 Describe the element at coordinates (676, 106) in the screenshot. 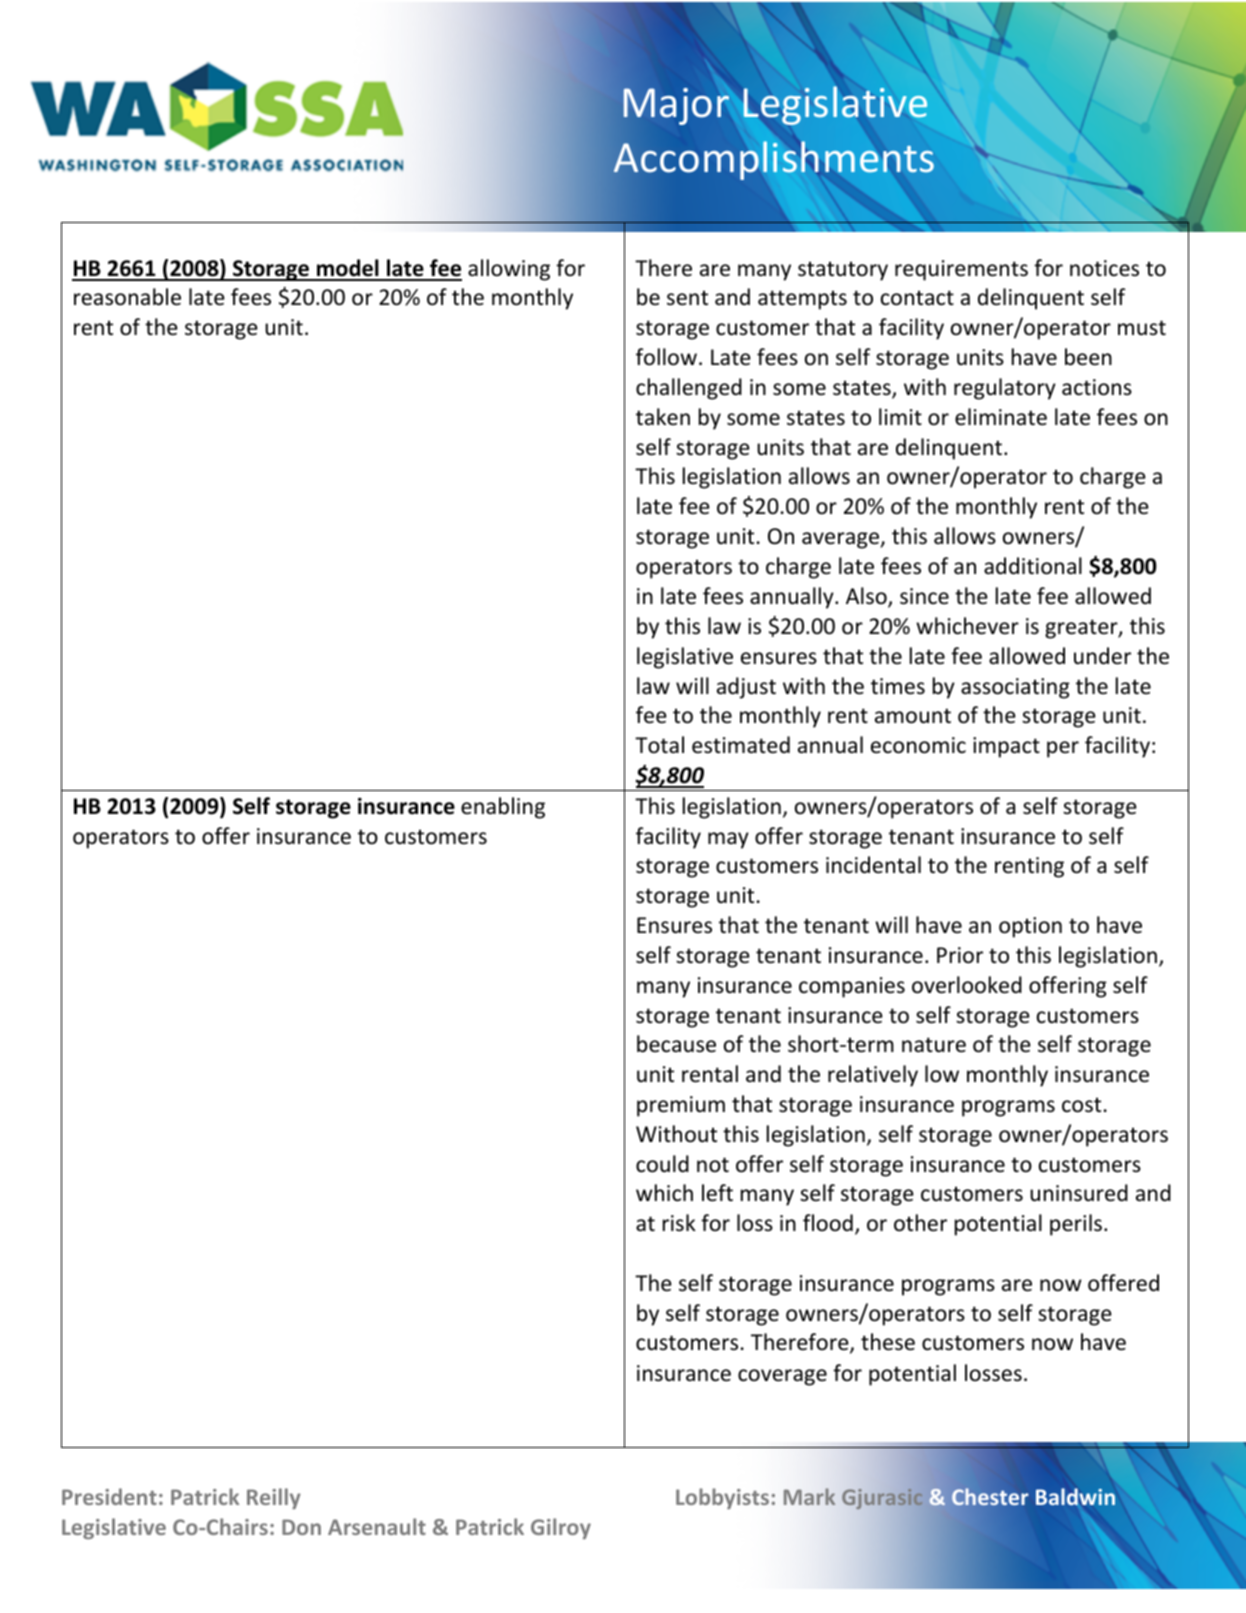

I see `Major` at that location.
